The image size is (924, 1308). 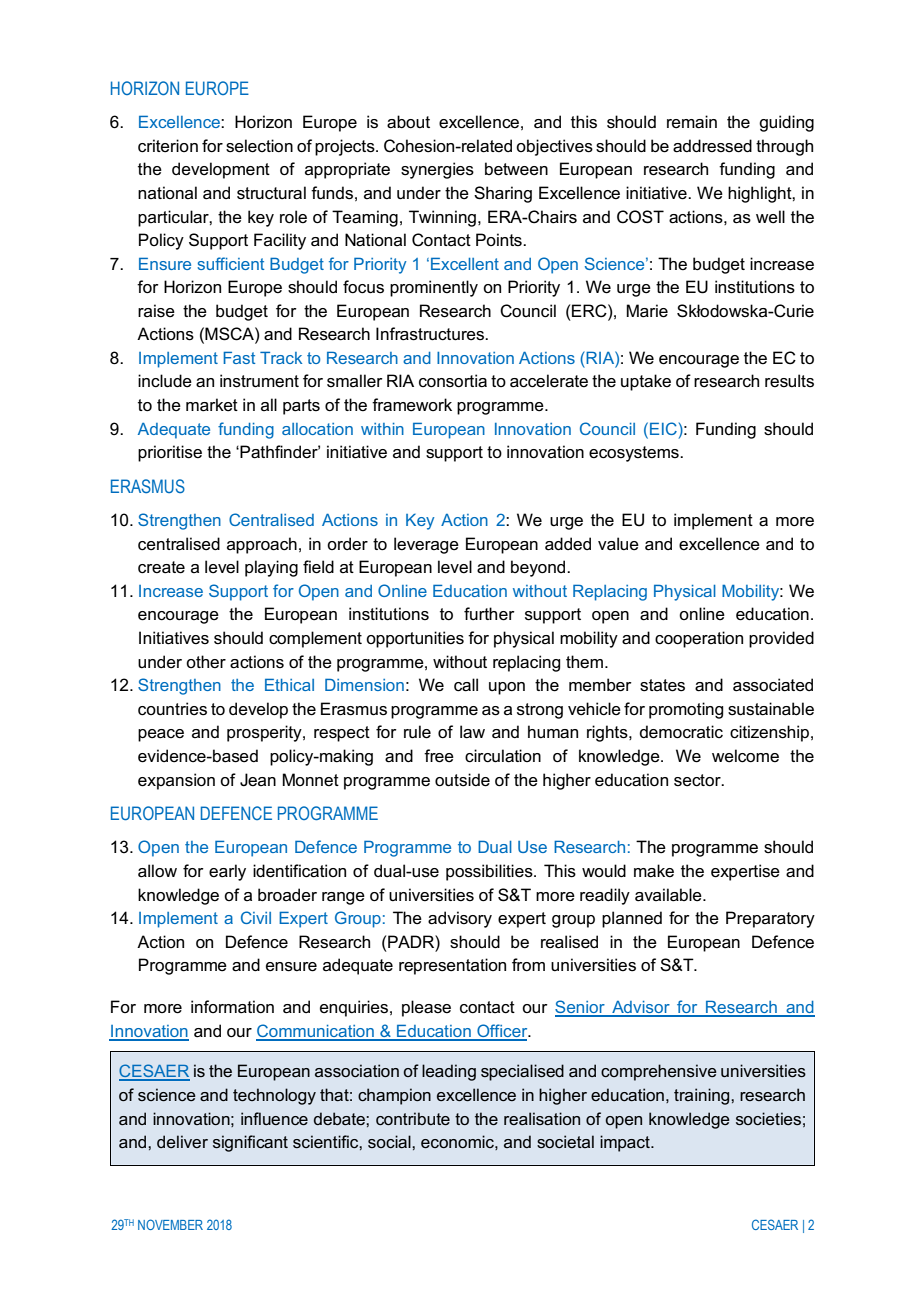 What do you see at coordinates (770, 919) in the image?
I see `Preparatory` at bounding box center [770, 919].
